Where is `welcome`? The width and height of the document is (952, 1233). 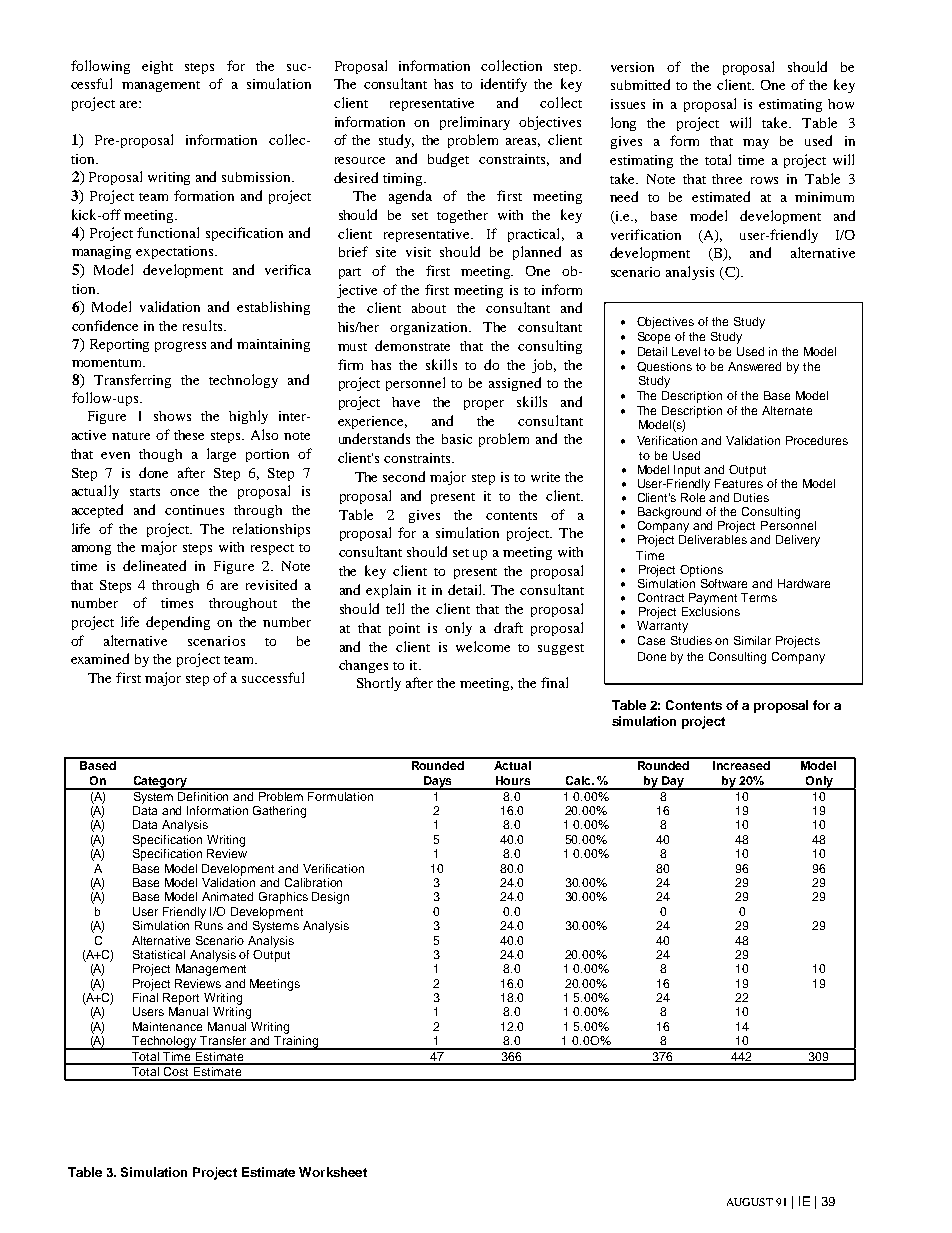 welcome is located at coordinates (483, 646).
